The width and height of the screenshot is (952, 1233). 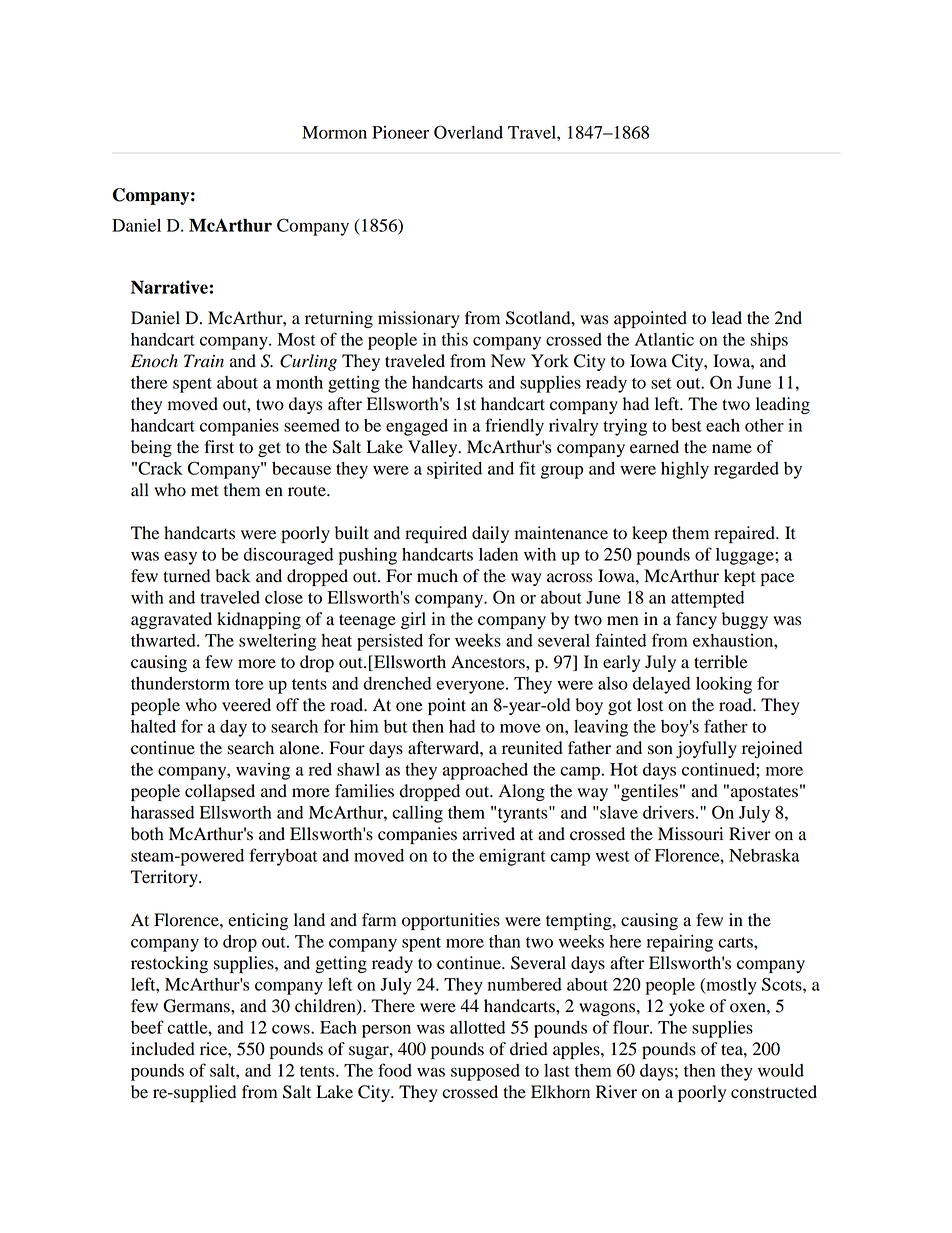 I want to click on fancy, so click(x=696, y=620).
